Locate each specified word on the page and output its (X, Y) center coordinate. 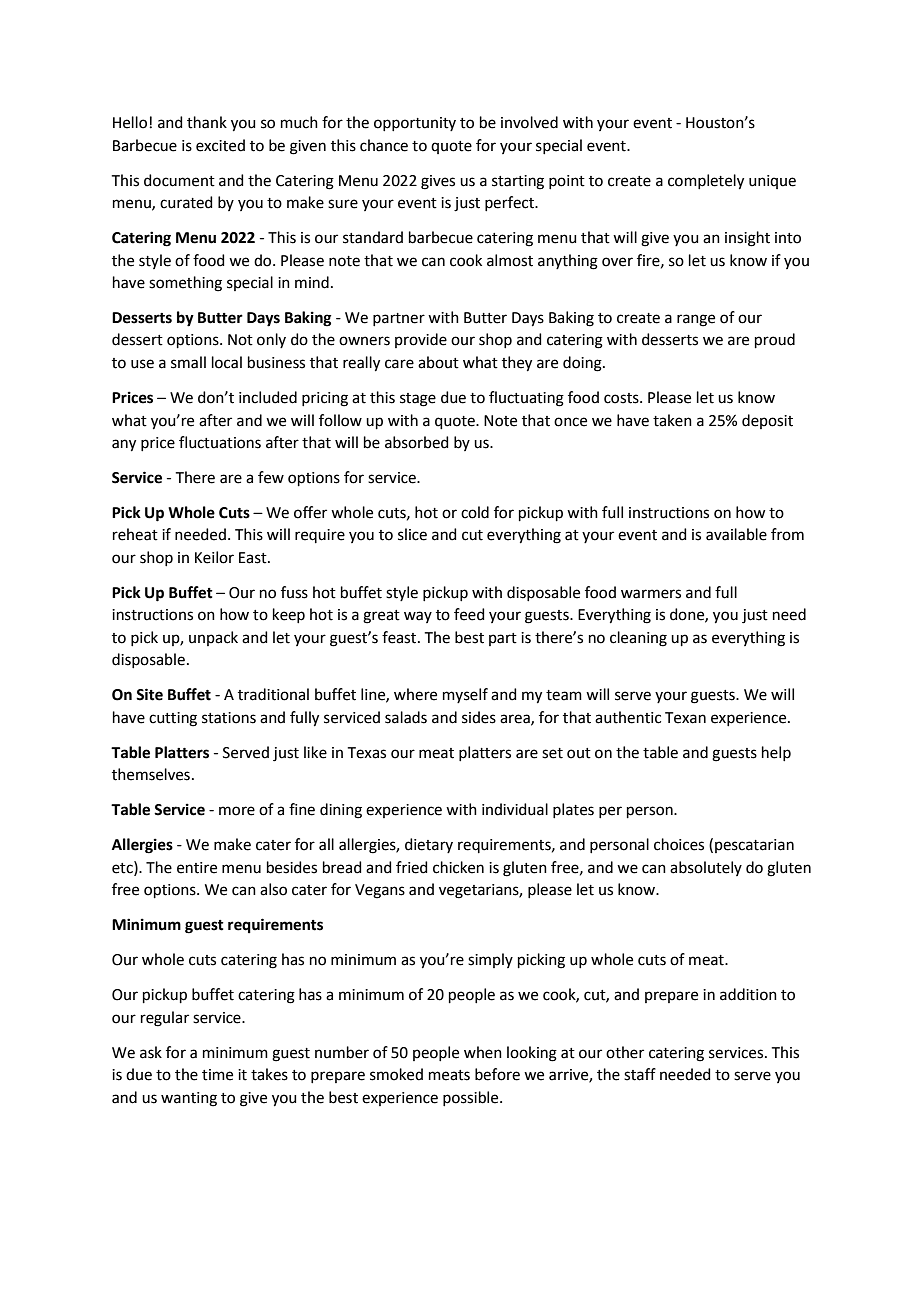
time (217, 1075)
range (696, 320)
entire (197, 868)
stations (229, 718)
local (227, 362)
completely (706, 182)
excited (220, 145)
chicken (458, 867)
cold (475, 512)
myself (465, 695)
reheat (135, 534)
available (736, 534)
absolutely (706, 868)
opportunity (415, 124)
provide (421, 340)
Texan (685, 718)
